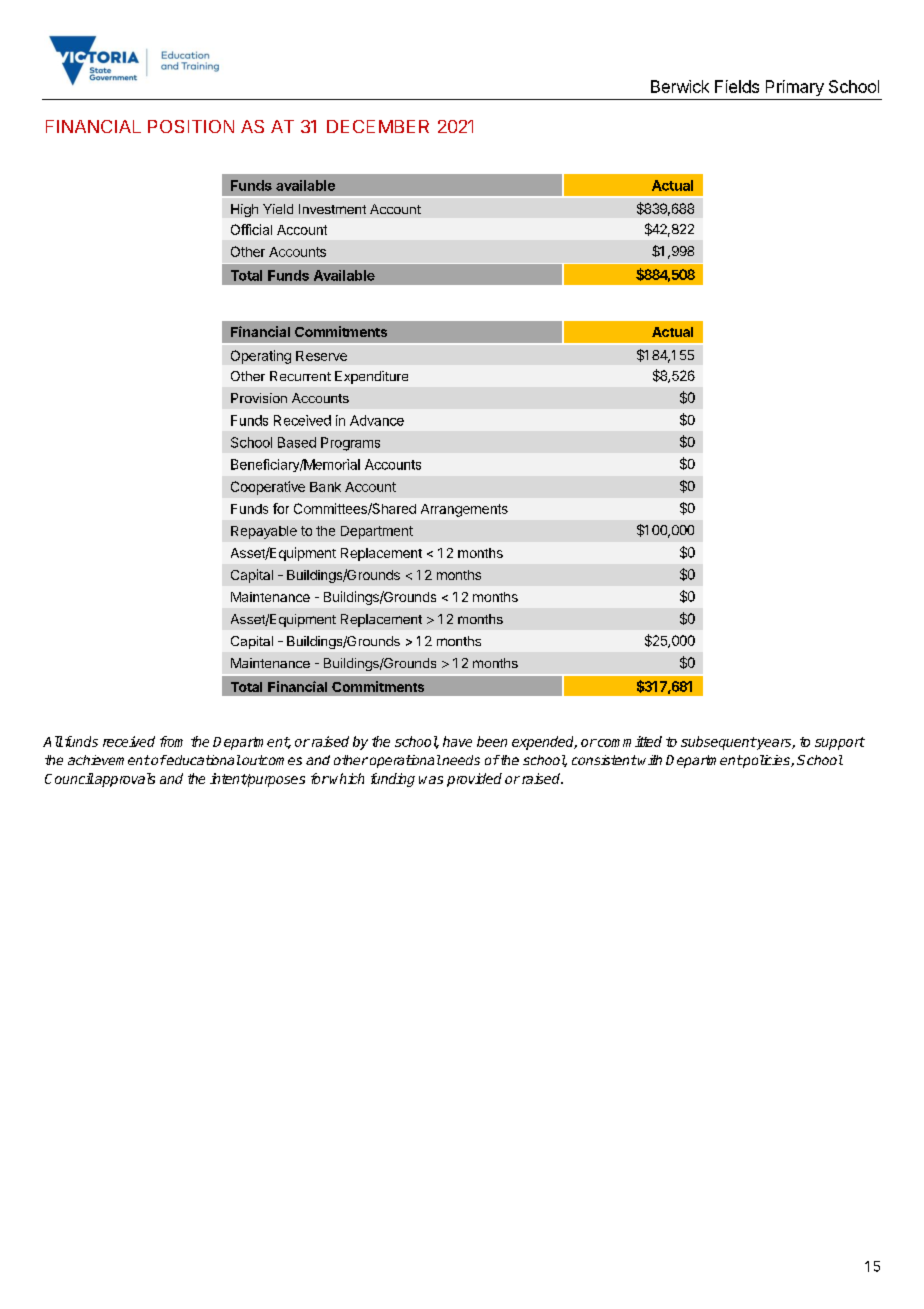 This screenshot has width=924, height=1309. Describe the element at coordinates (378, 126) in the screenshot. I see `DECEMBER` at that location.
